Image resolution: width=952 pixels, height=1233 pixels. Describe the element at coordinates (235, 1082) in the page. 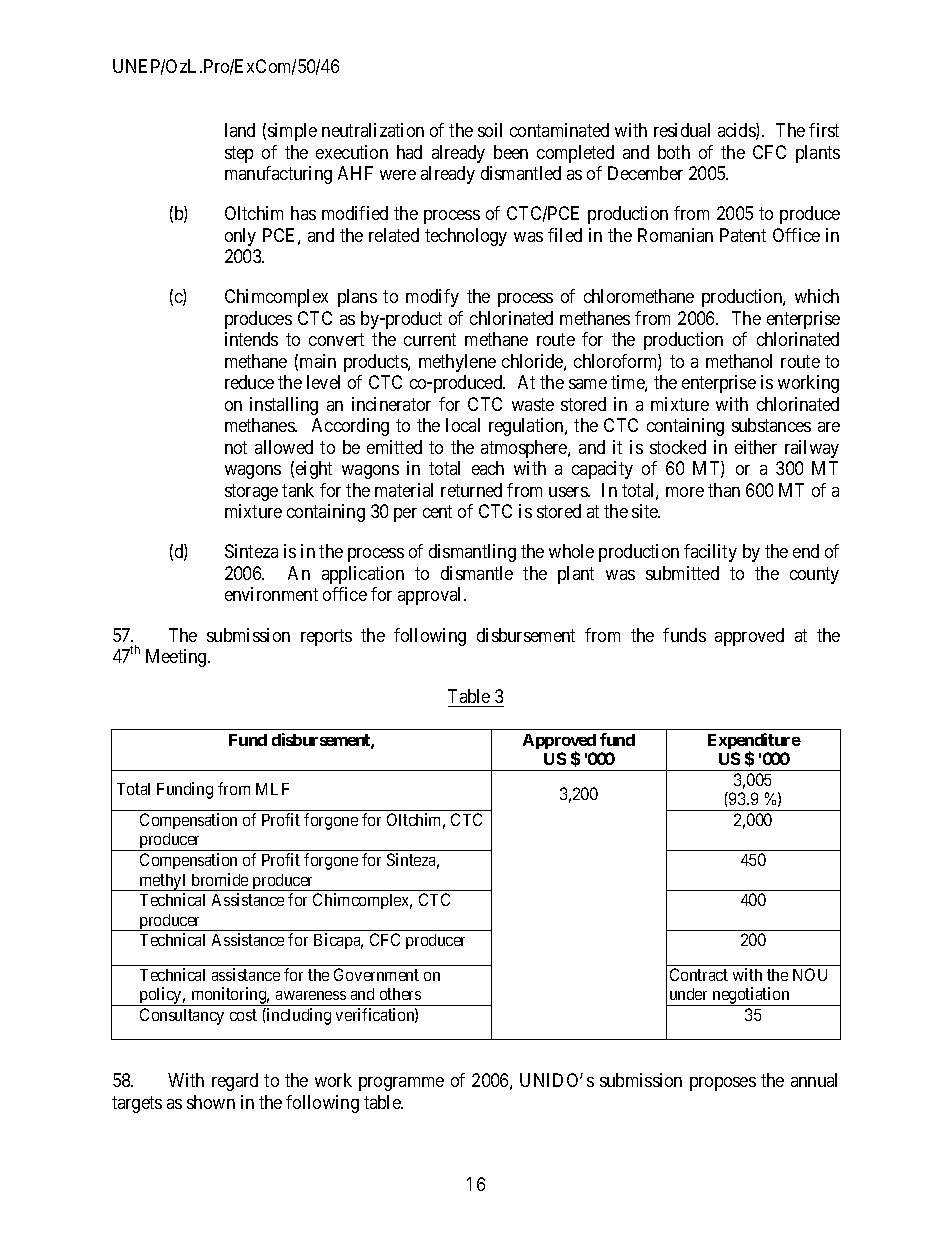

I see `regard` at that location.
